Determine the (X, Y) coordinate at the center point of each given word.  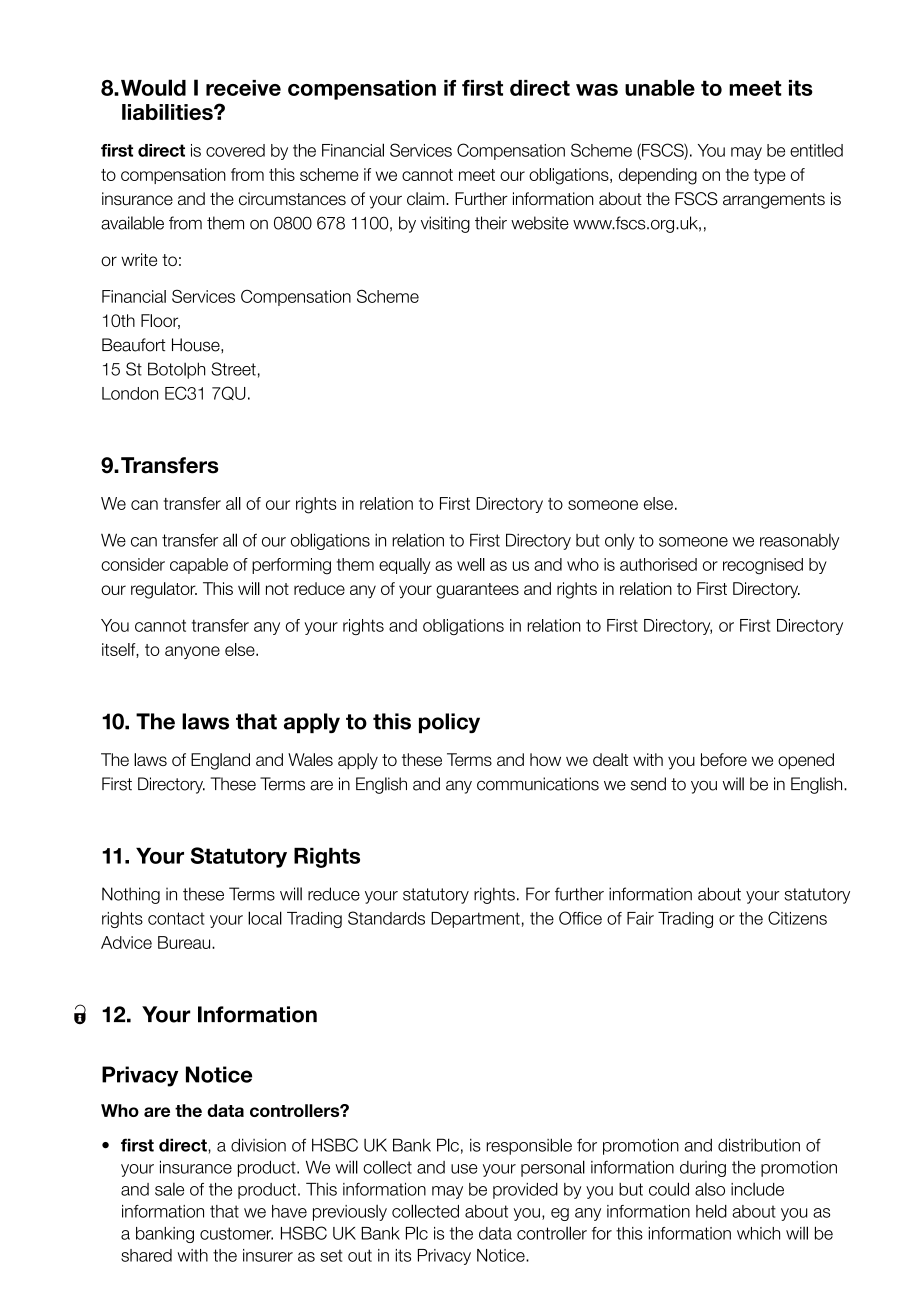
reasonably (799, 542)
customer (236, 1233)
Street (233, 369)
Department (475, 920)
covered (235, 150)
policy (449, 723)
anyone (192, 652)
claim (427, 199)
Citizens (797, 918)
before (724, 759)
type (770, 176)
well (471, 564)
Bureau (185, 942)
